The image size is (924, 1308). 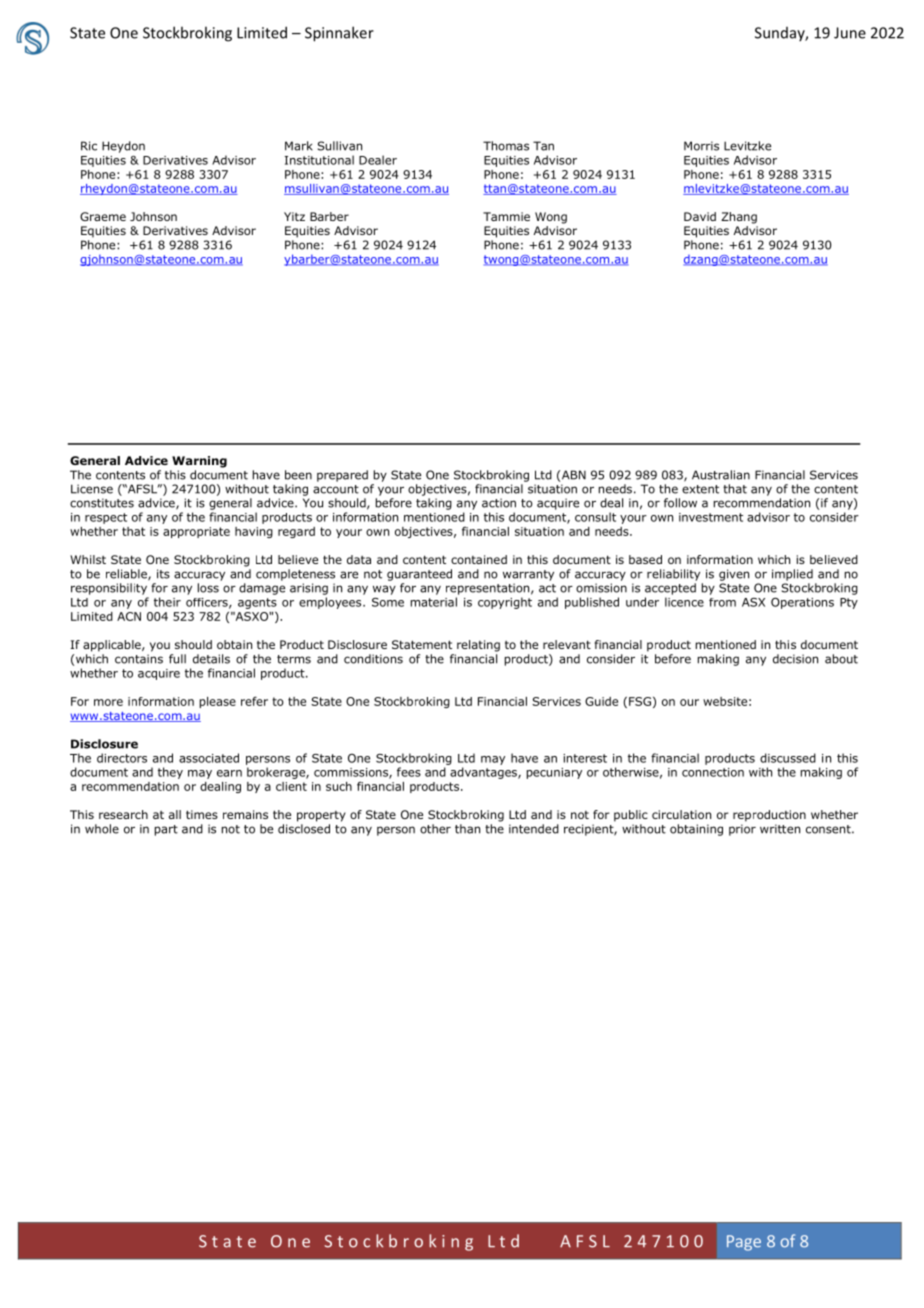 What do you see at coordinates (506, 146) in the image?
I see `Thomas` at bounding box center [506, 146].
